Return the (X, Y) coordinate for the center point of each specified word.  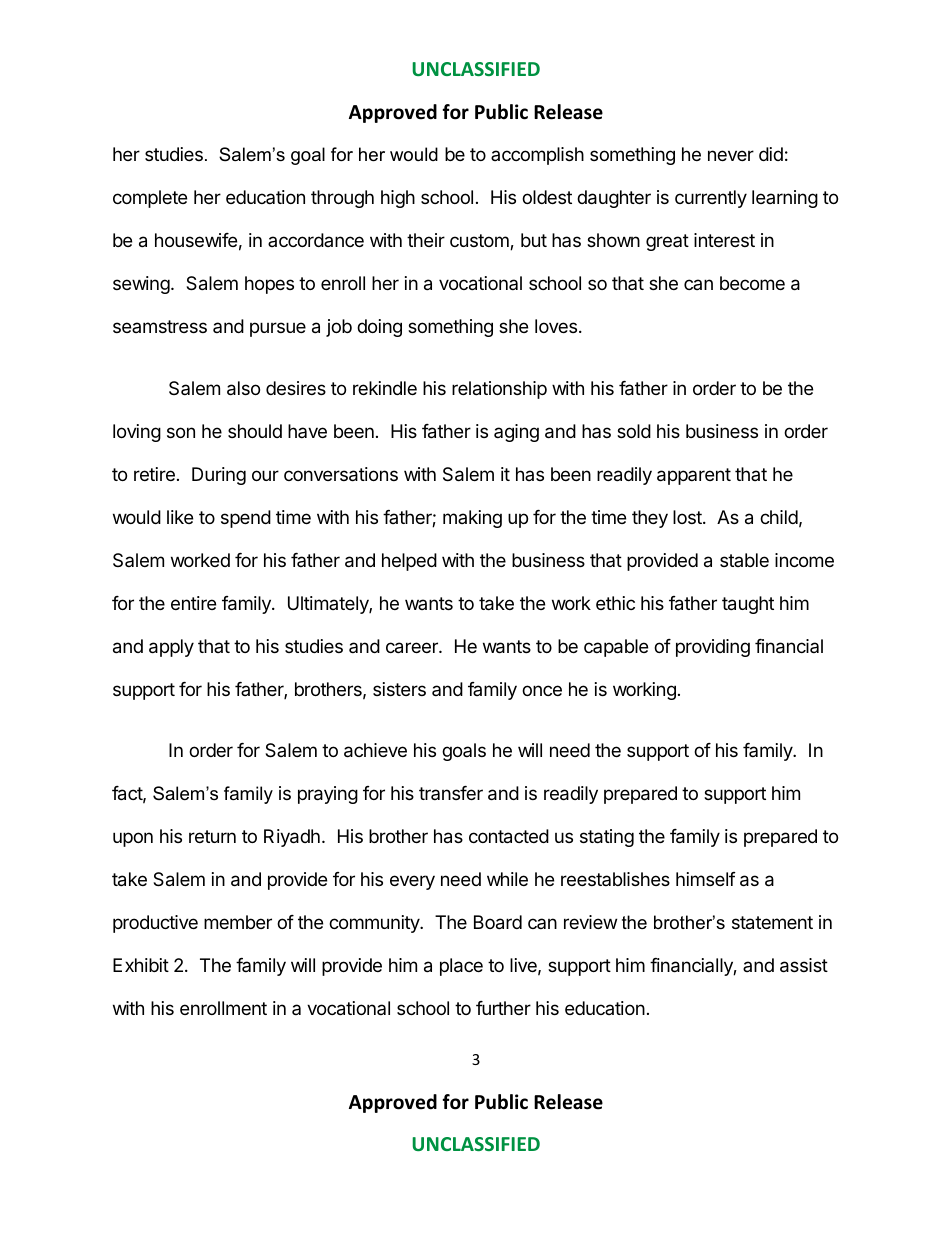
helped (409, 562)
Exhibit (141, 965)
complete (150, 199)
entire (193, 603)
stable (744, 560)
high (398, 199)
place (461, 967)
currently (711, 199)
